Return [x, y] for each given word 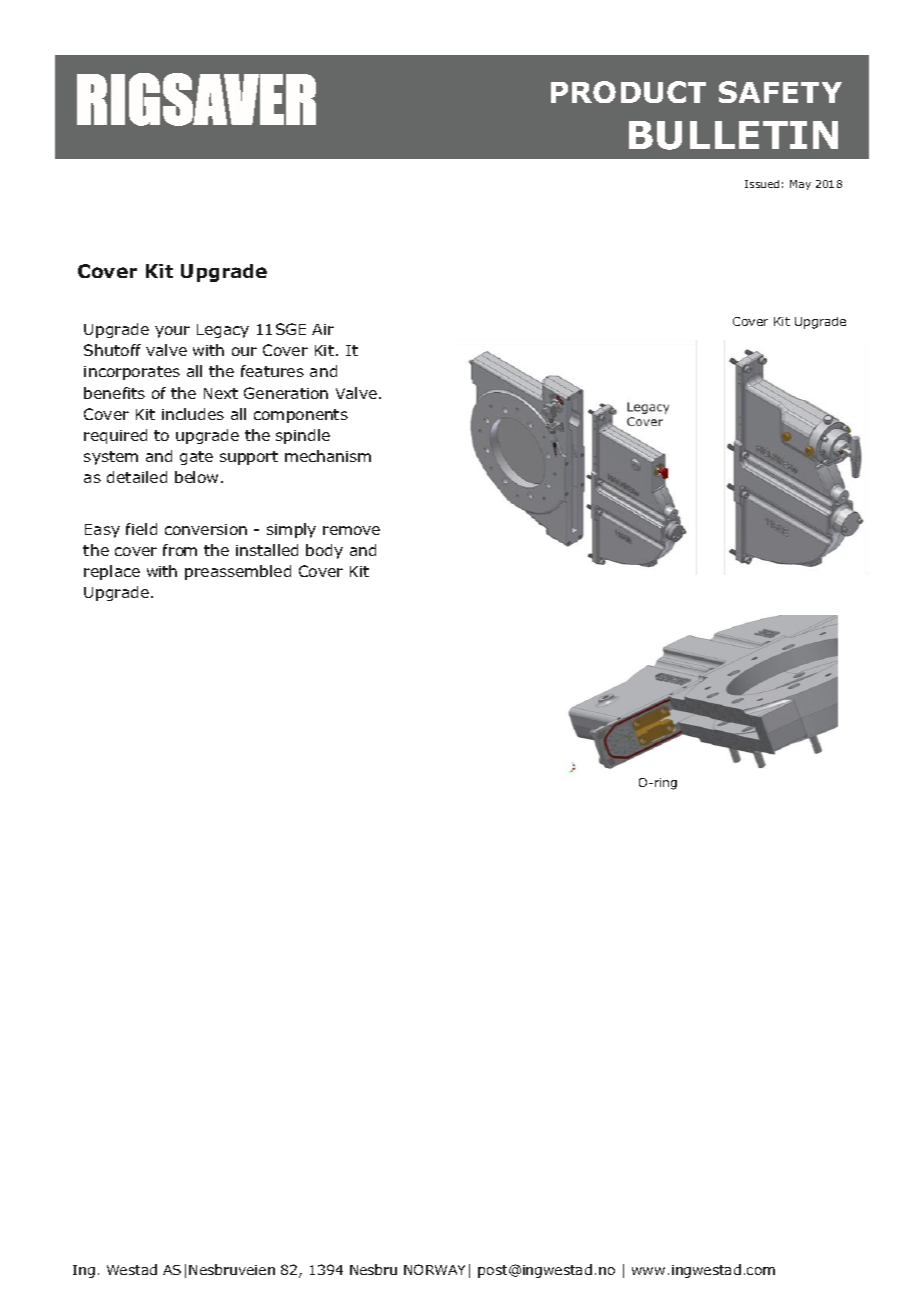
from [180, 550]
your [172, 332]
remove [351, 530]
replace [112, 572]
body [324, 551]
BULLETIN [733, 135]
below [196, 477]
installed [267, 550]
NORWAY [434, 1269]
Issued [762, 184]
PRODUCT [628, 92]
